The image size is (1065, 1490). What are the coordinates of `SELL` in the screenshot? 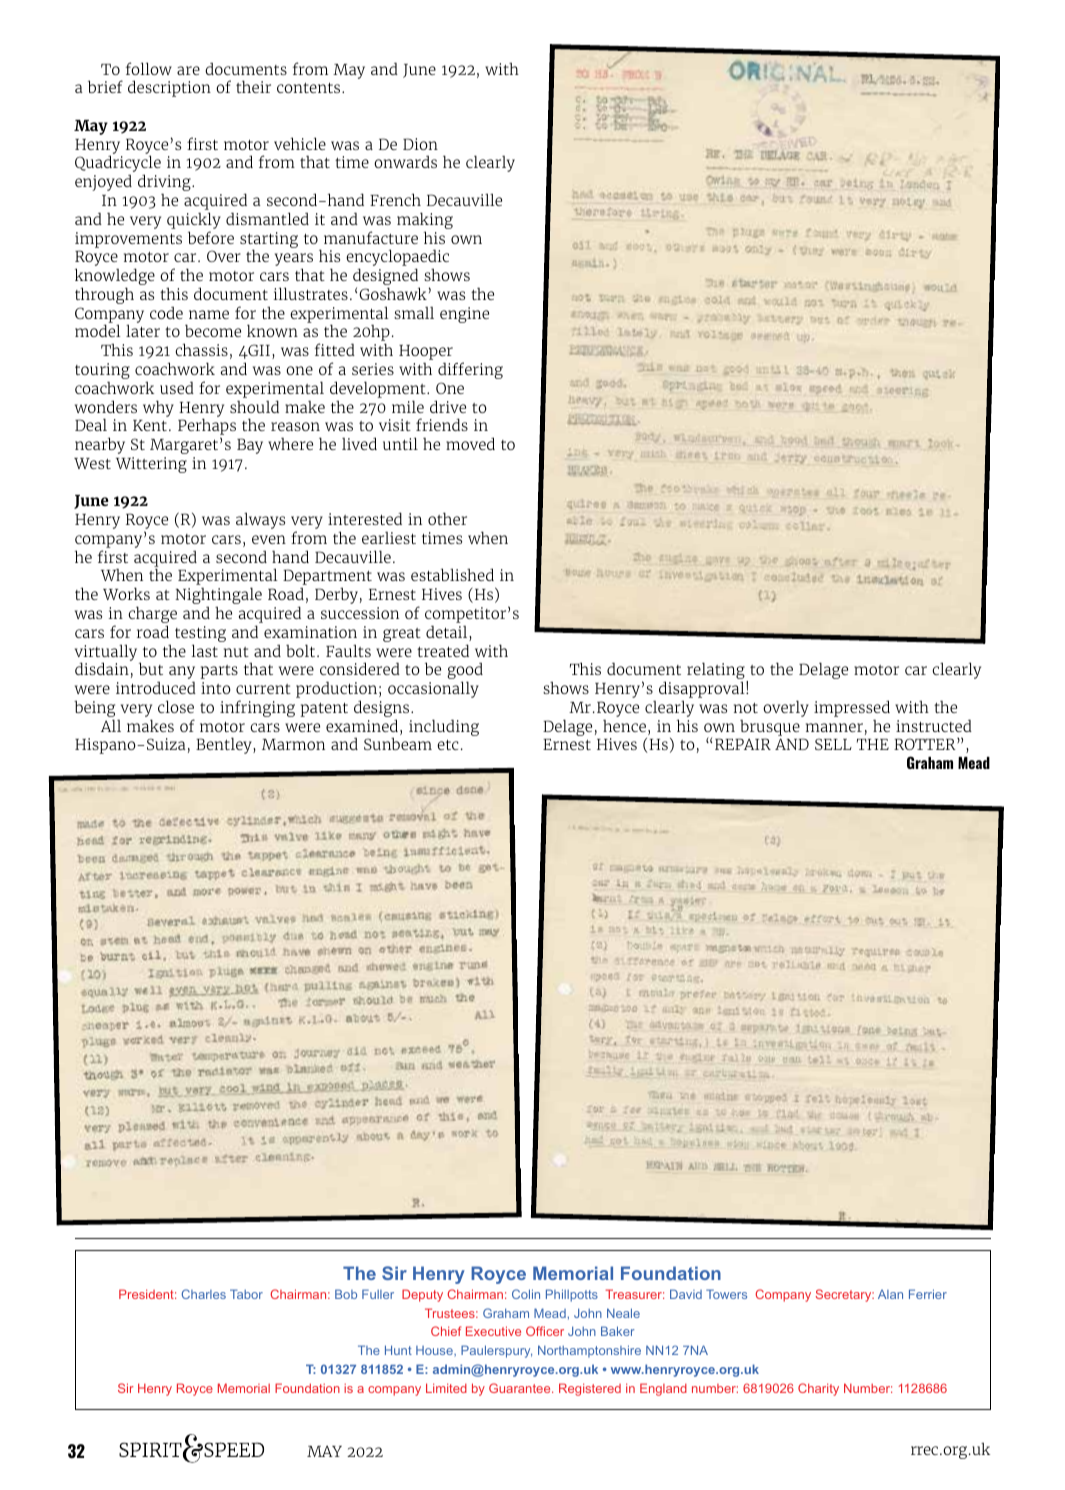 It's located at (833, 744).
